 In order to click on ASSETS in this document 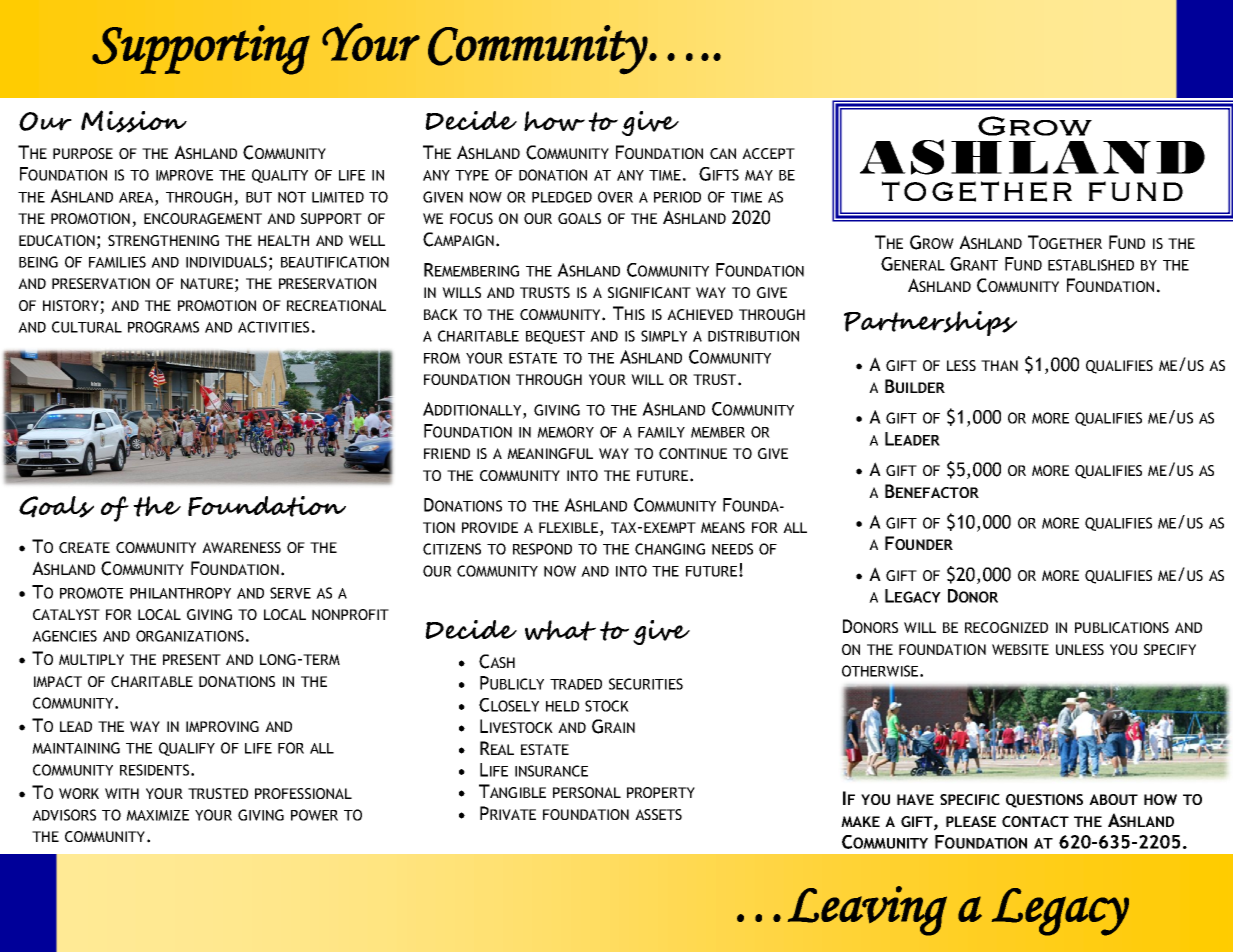, I will do `click(658, 814)`.
